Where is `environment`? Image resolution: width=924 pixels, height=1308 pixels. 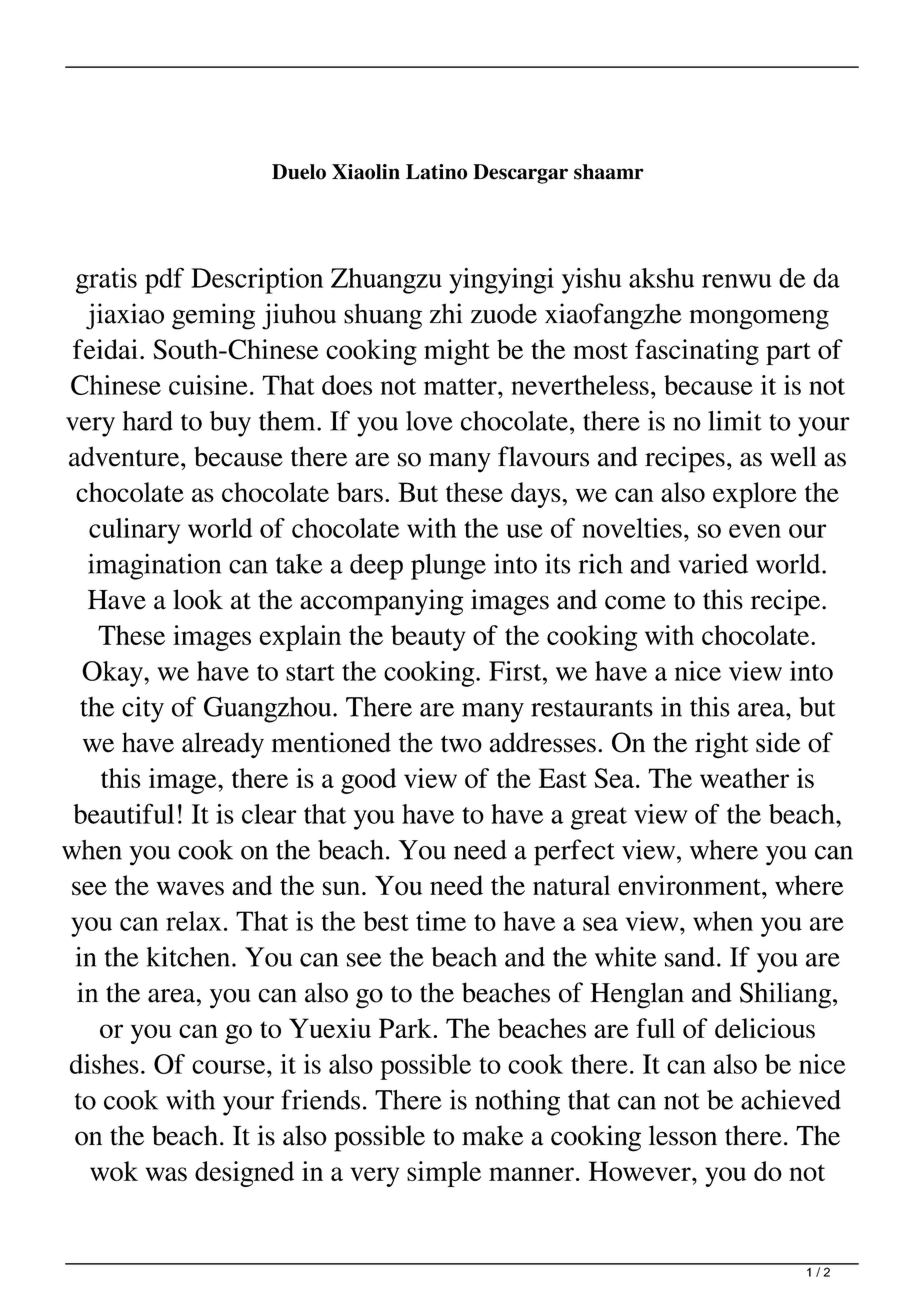
environment is located at coordinates (690, 885).
